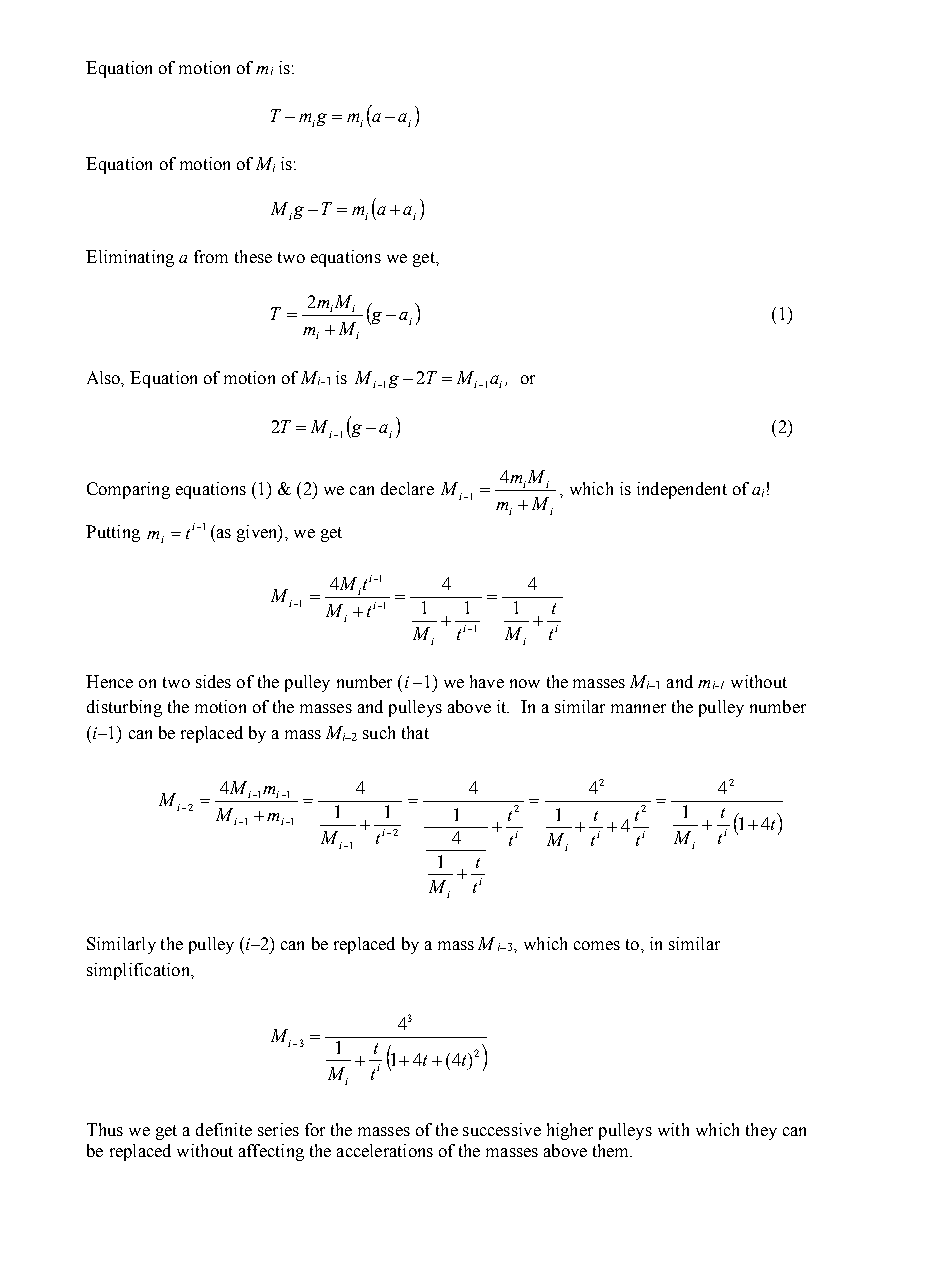  I want to click on these, so click(253, 256).
